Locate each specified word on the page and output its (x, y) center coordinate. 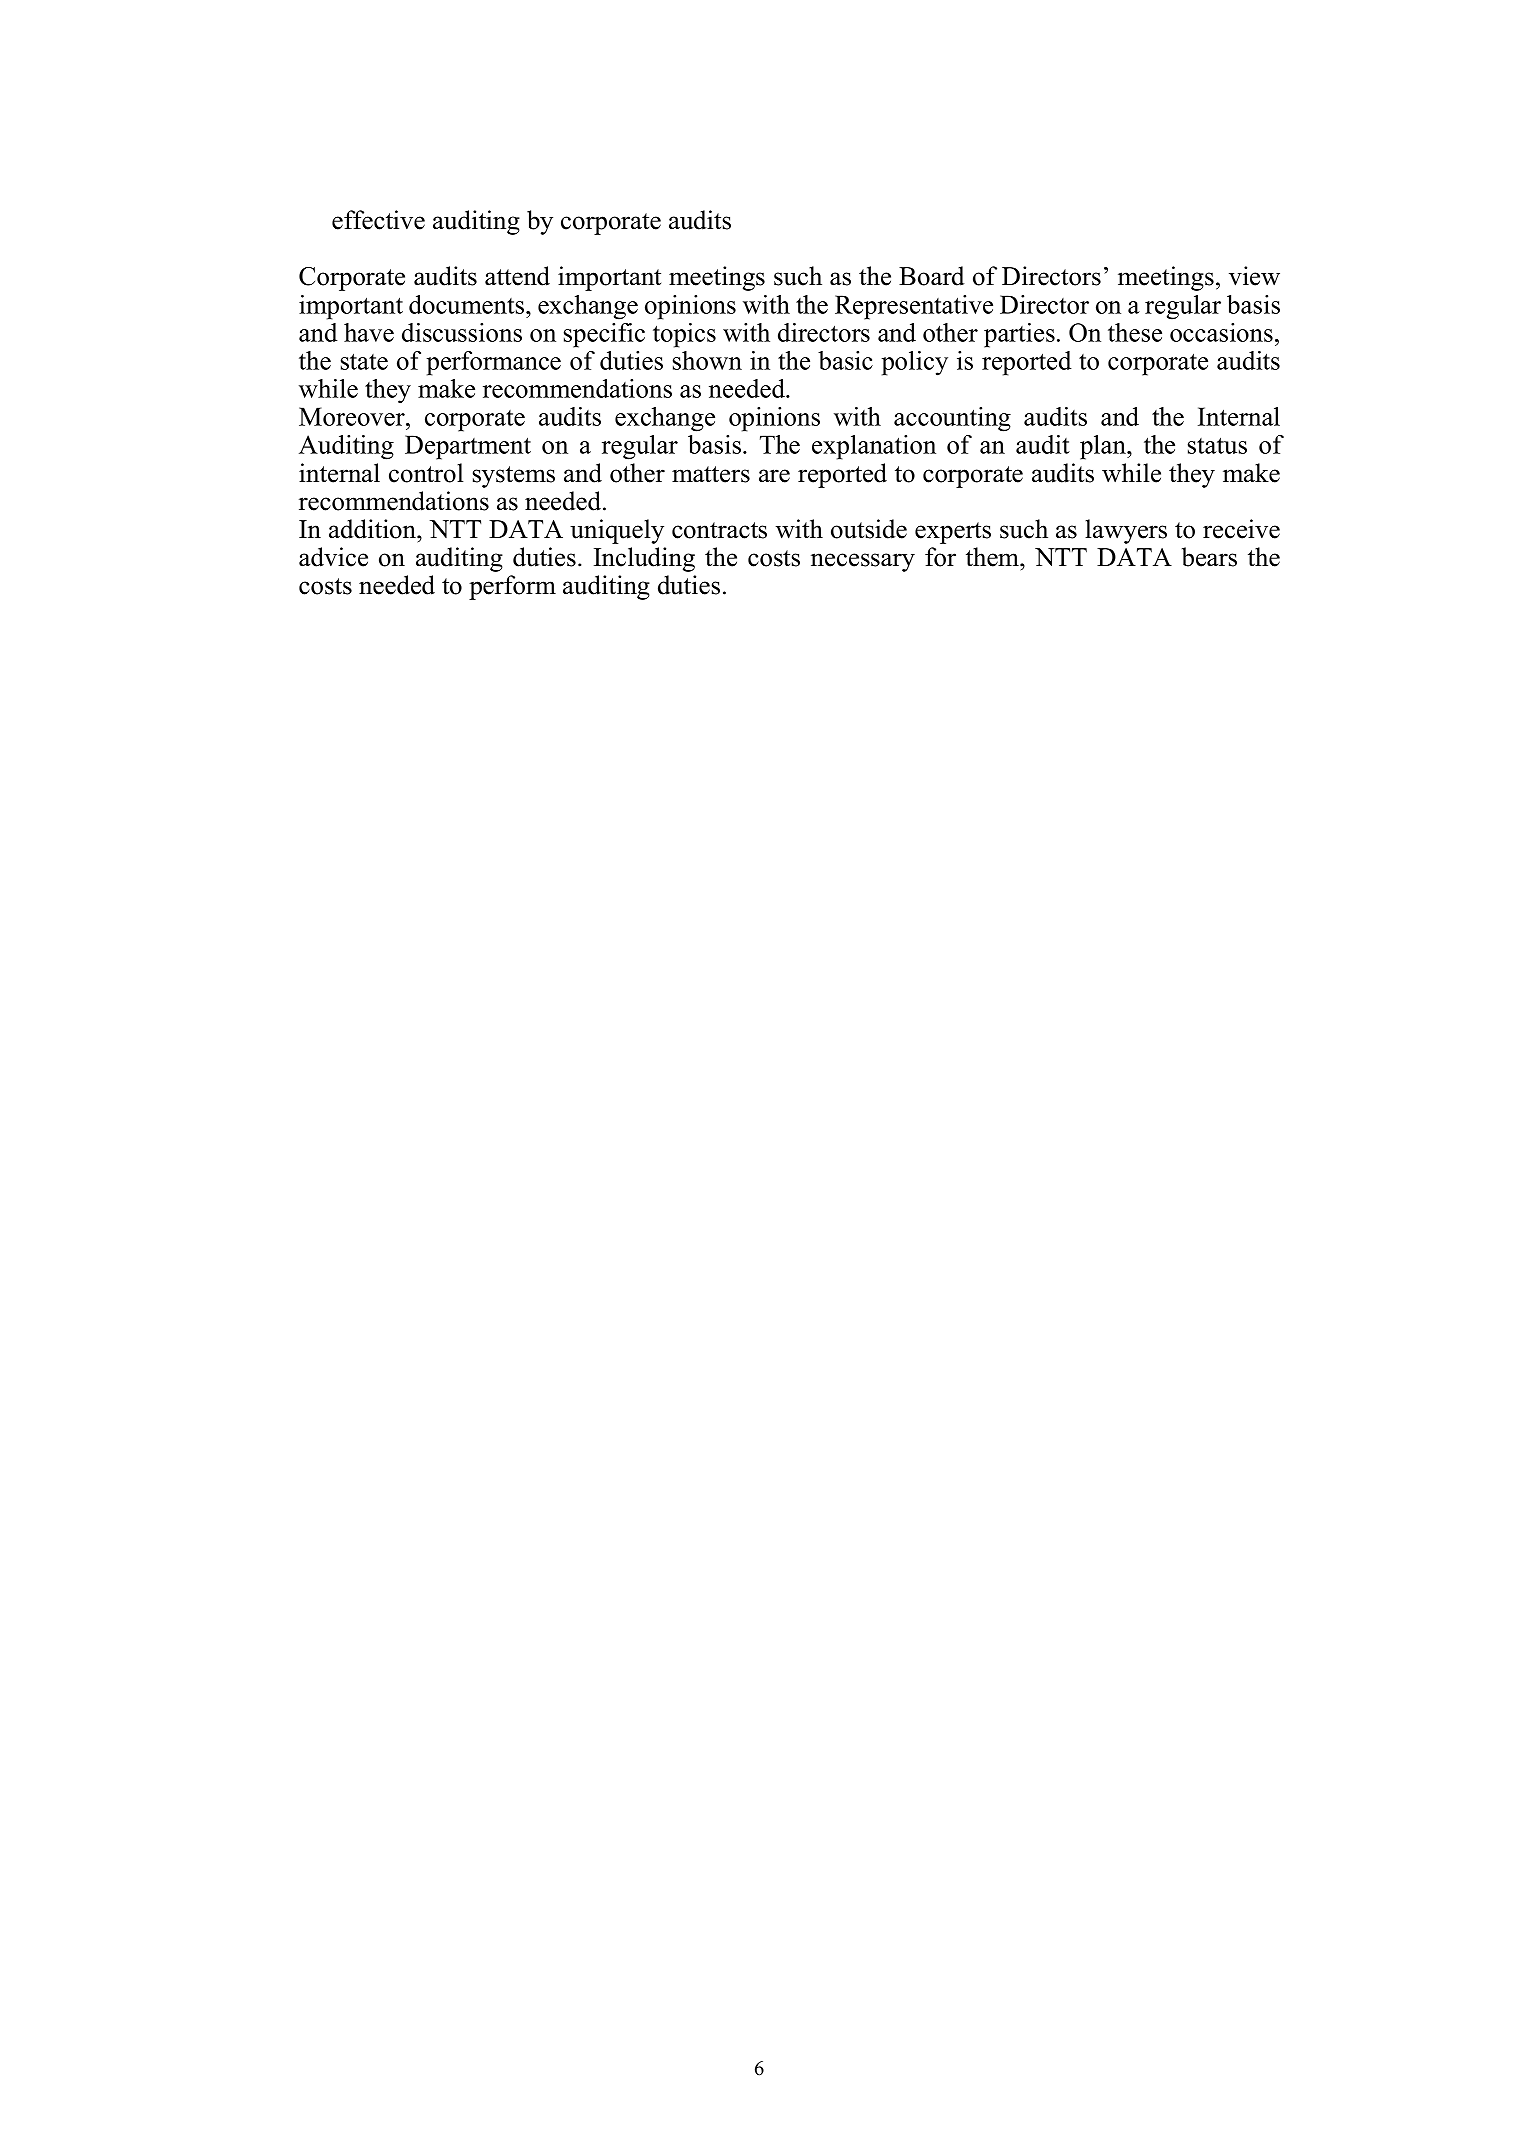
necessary (863, 562)
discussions (462, 332)
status (1217, 445)
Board (932, 276)
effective (378, 220)
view (1254, 276)
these (1135, 332)
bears (1209, 557)
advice (333, 557)
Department (468, 447)
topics (684, 335)
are (774, 476)
